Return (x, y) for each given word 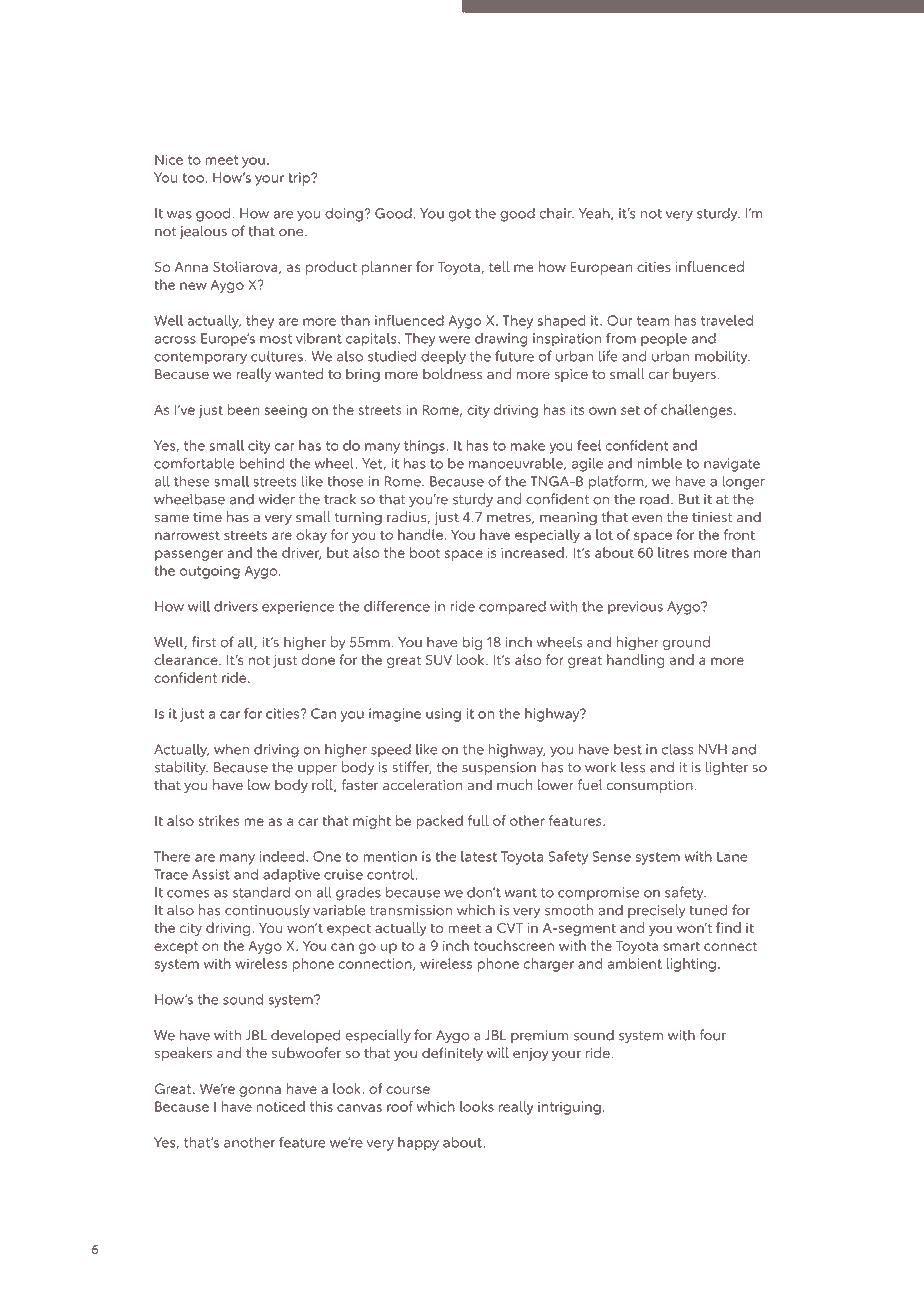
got (460, 215)
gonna (260, 1091)
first (204, 642)
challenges (698, 411)
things (425, 447)
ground (686, 643)
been (243, 409)
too (194, 178)
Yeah (595, 213)
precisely (657, 911)
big (472, 643)
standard (261, 892)
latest (479, 856)
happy (418, 1144)
